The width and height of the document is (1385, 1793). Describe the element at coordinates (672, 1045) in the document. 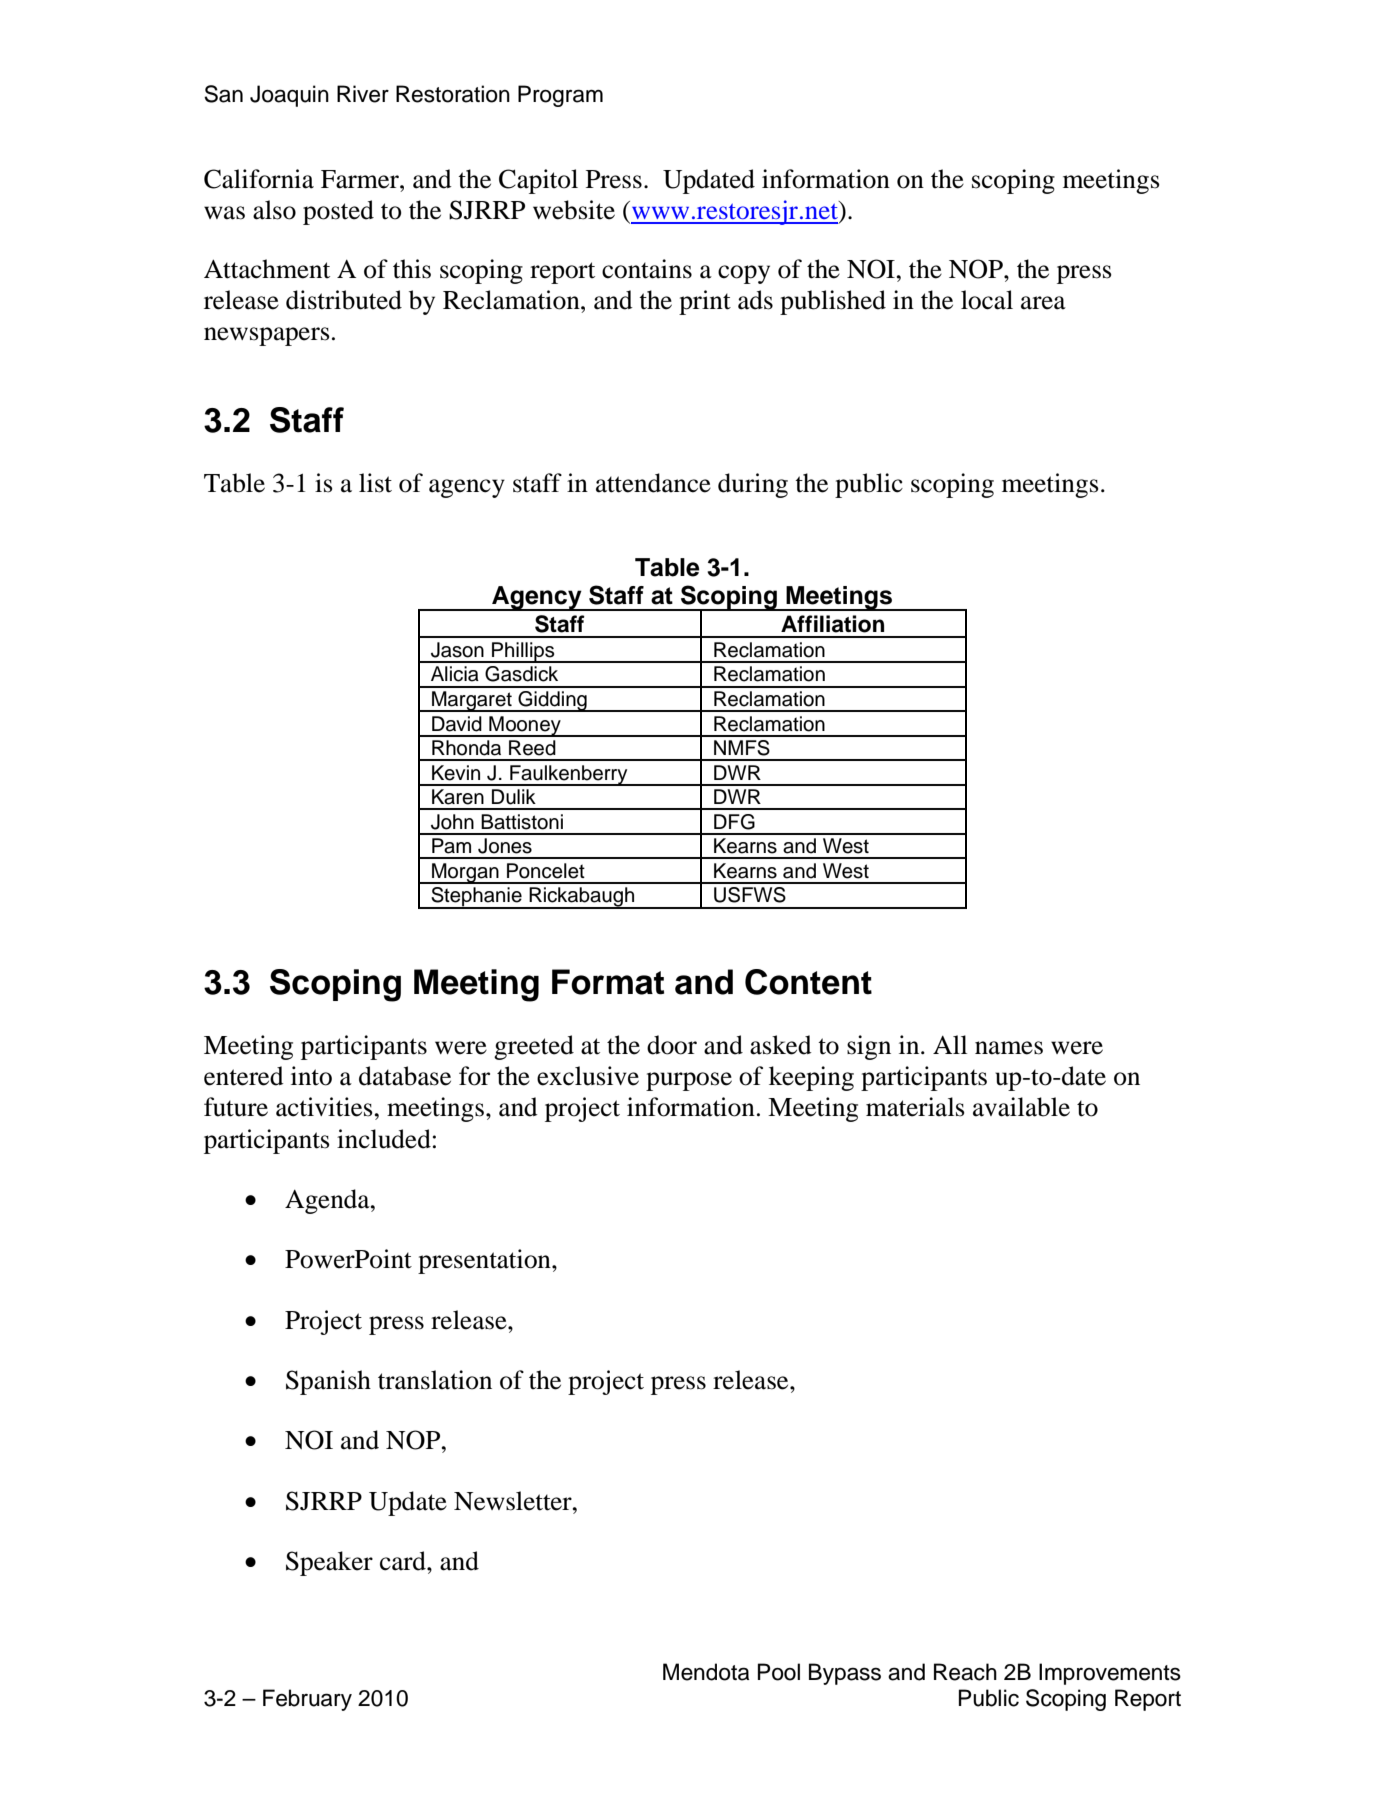

I see `door` at that location.
